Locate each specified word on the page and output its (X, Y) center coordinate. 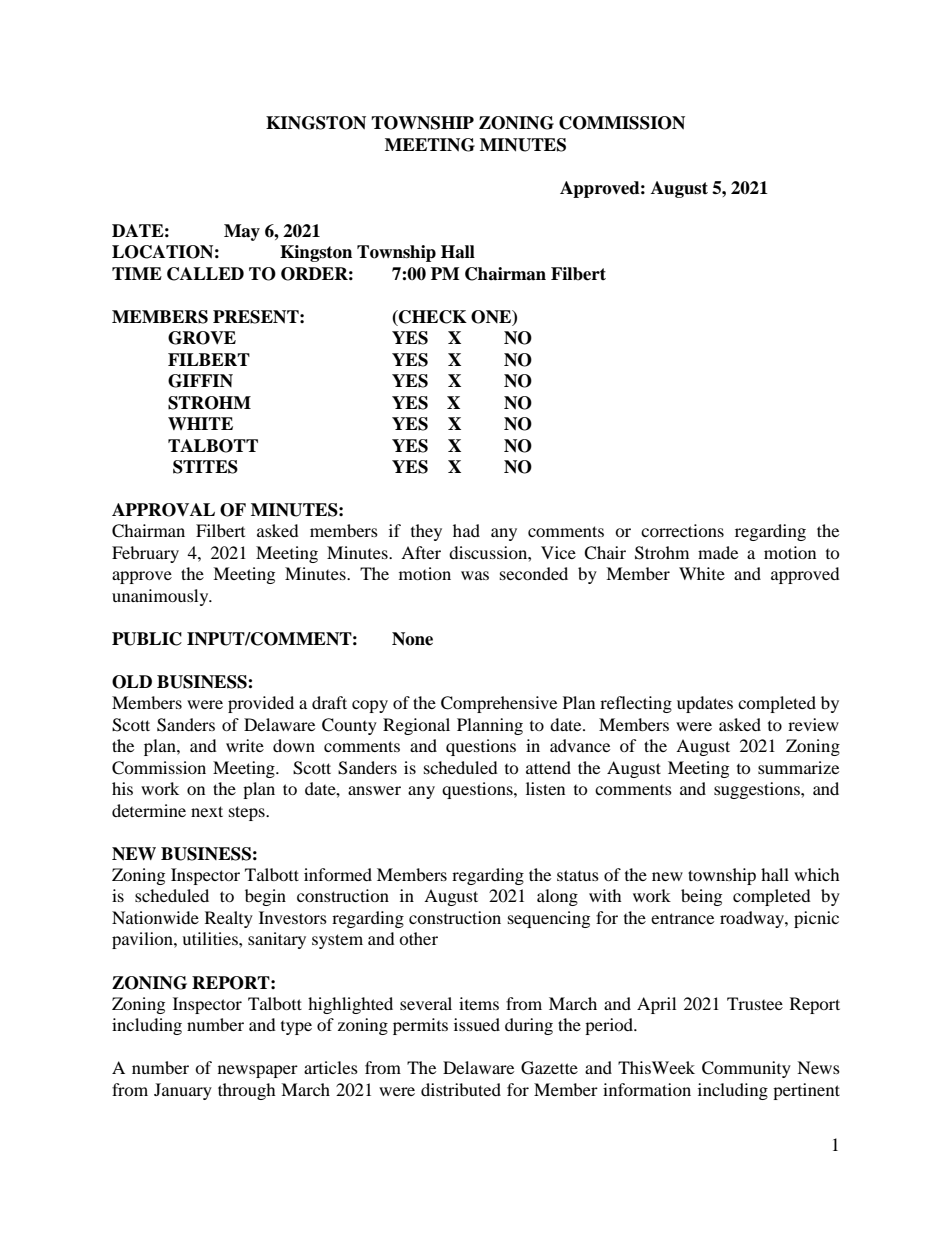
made (718, 552)
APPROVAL (163, 510)
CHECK (432, 317)
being (701, 897)
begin (265, 897)
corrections (682, 530)
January (183, 1091)
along (557, 897)
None (412, 639)
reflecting (636, 704)
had (466, 530)
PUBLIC (147, 639)
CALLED (205, 274)
